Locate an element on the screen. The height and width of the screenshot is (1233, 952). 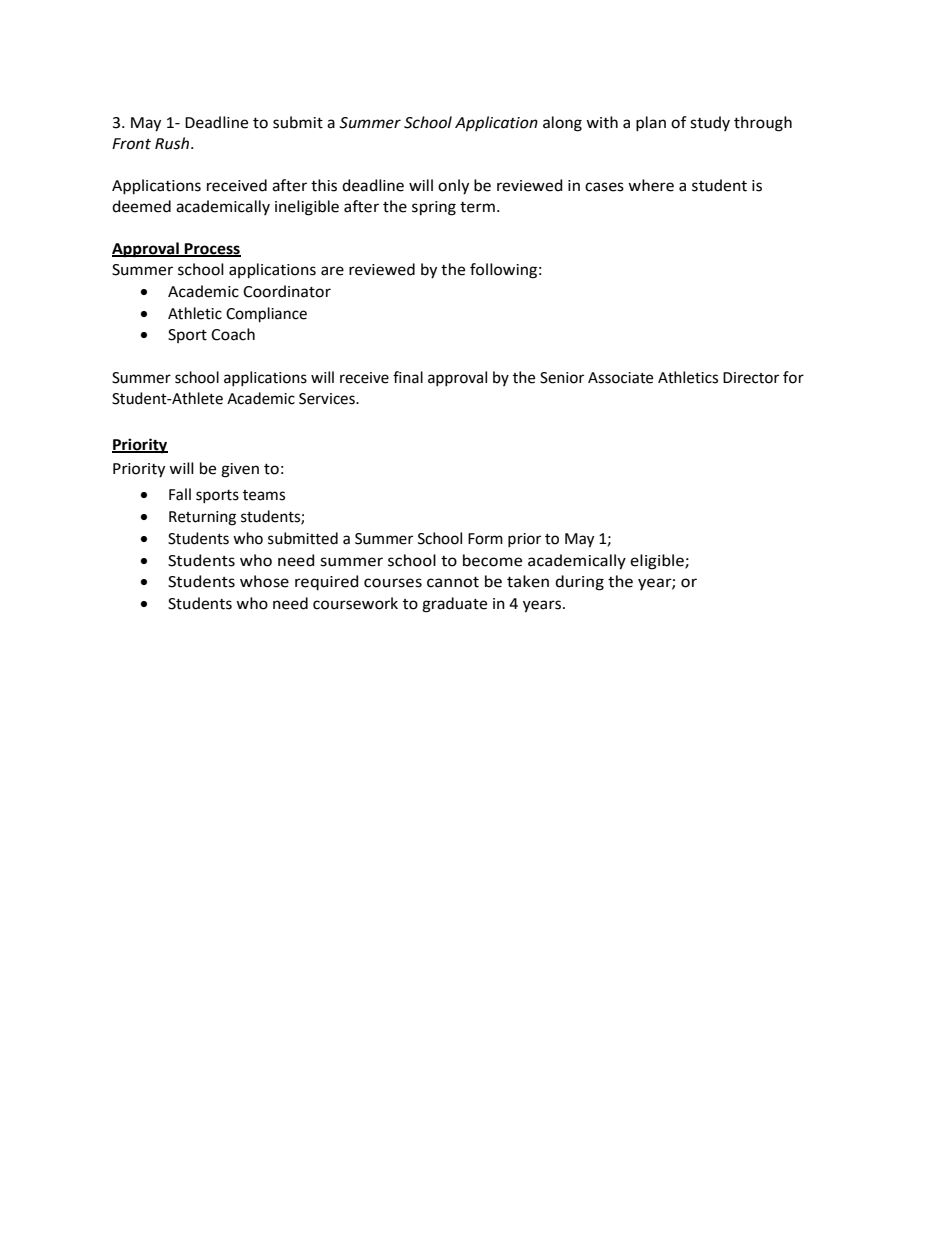
Associate is located at coordinates (620, 378).
